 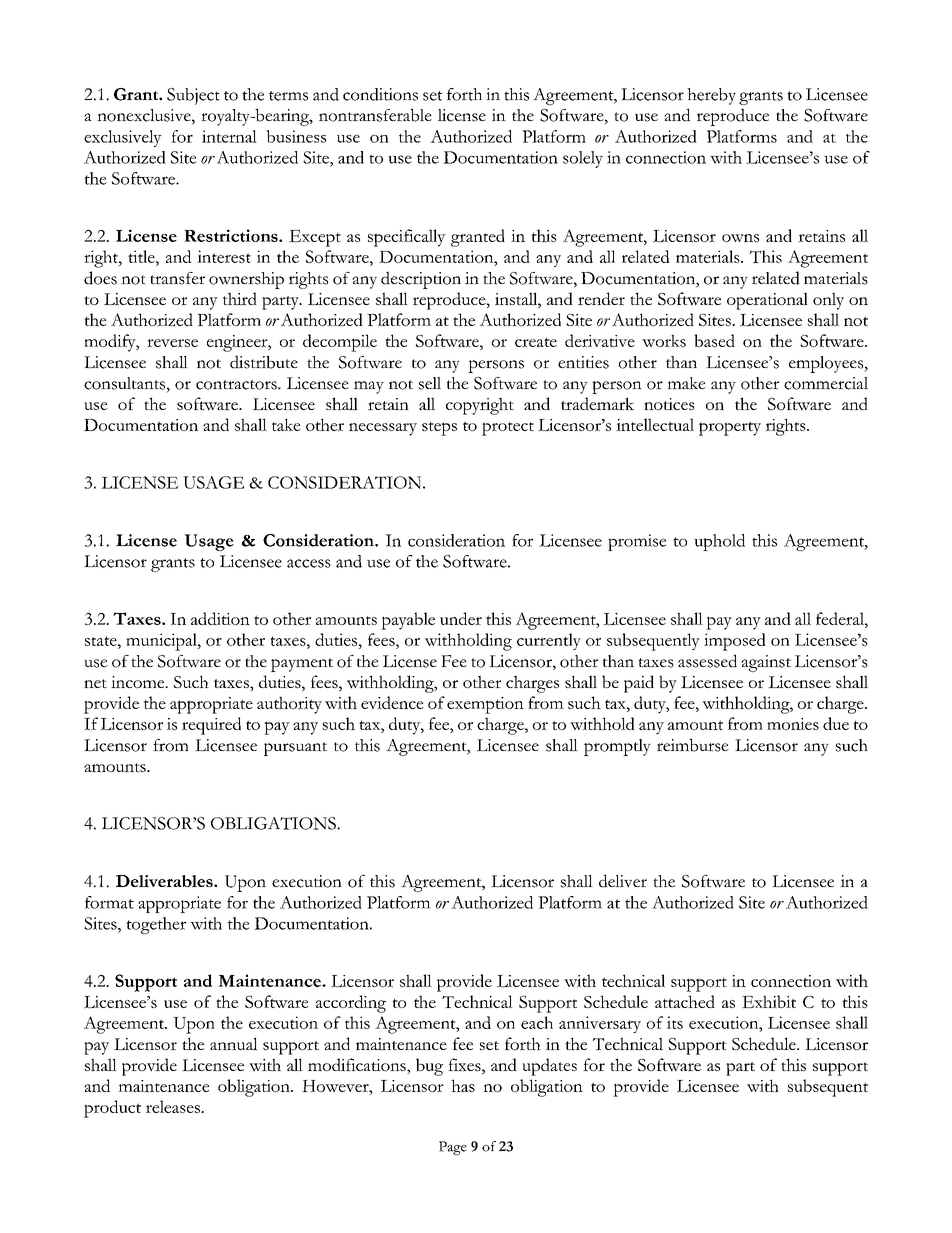 What do you see at coordinates (380, 94) in the screenshot?
I see `conditions` at bounding box center [380, 94].
